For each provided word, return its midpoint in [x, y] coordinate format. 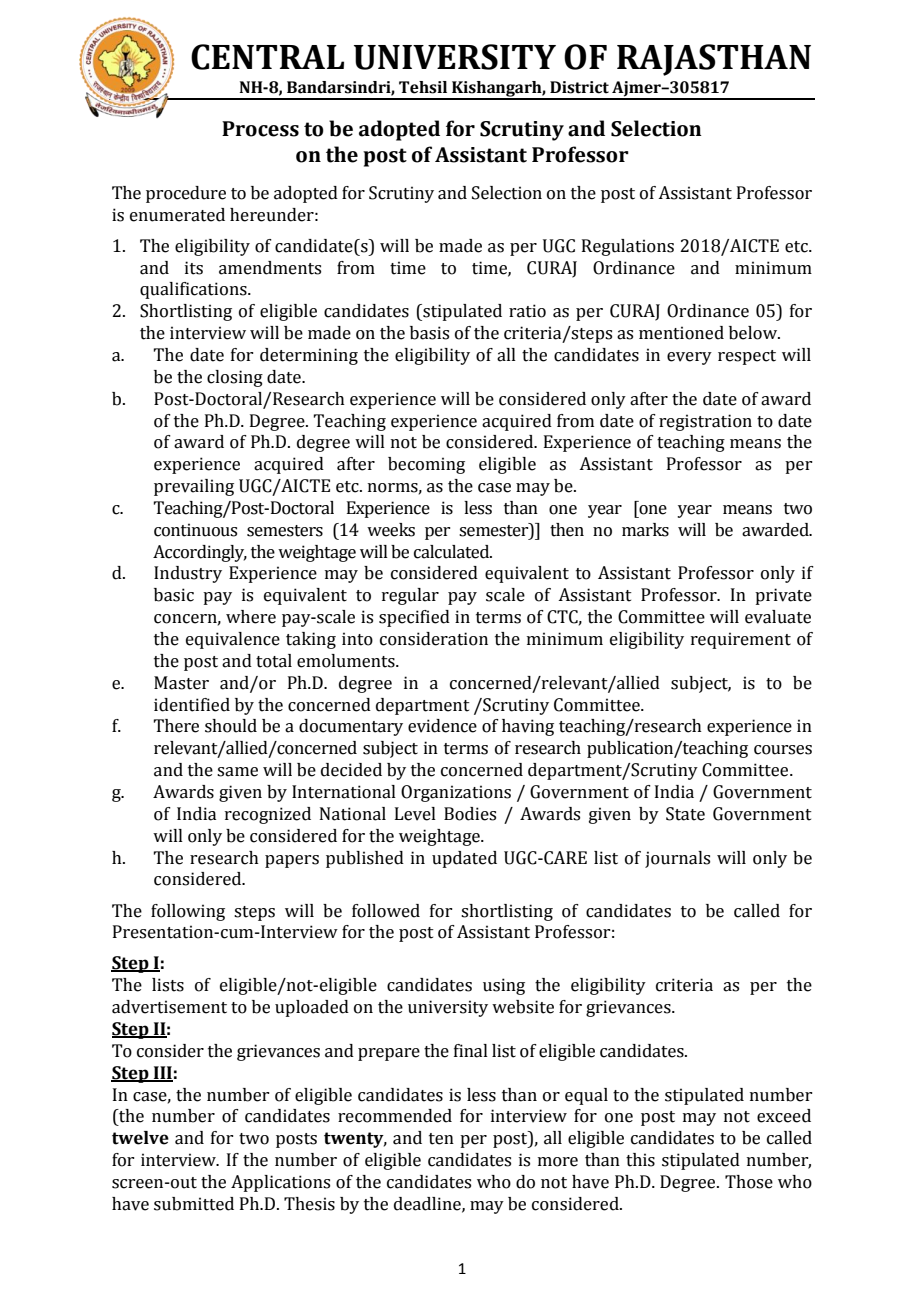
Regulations [628, 247]
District [579, 87]
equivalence [233, 640]
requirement [741, 640]
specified [414, 618]
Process [260, 129]
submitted [194, 1204]
